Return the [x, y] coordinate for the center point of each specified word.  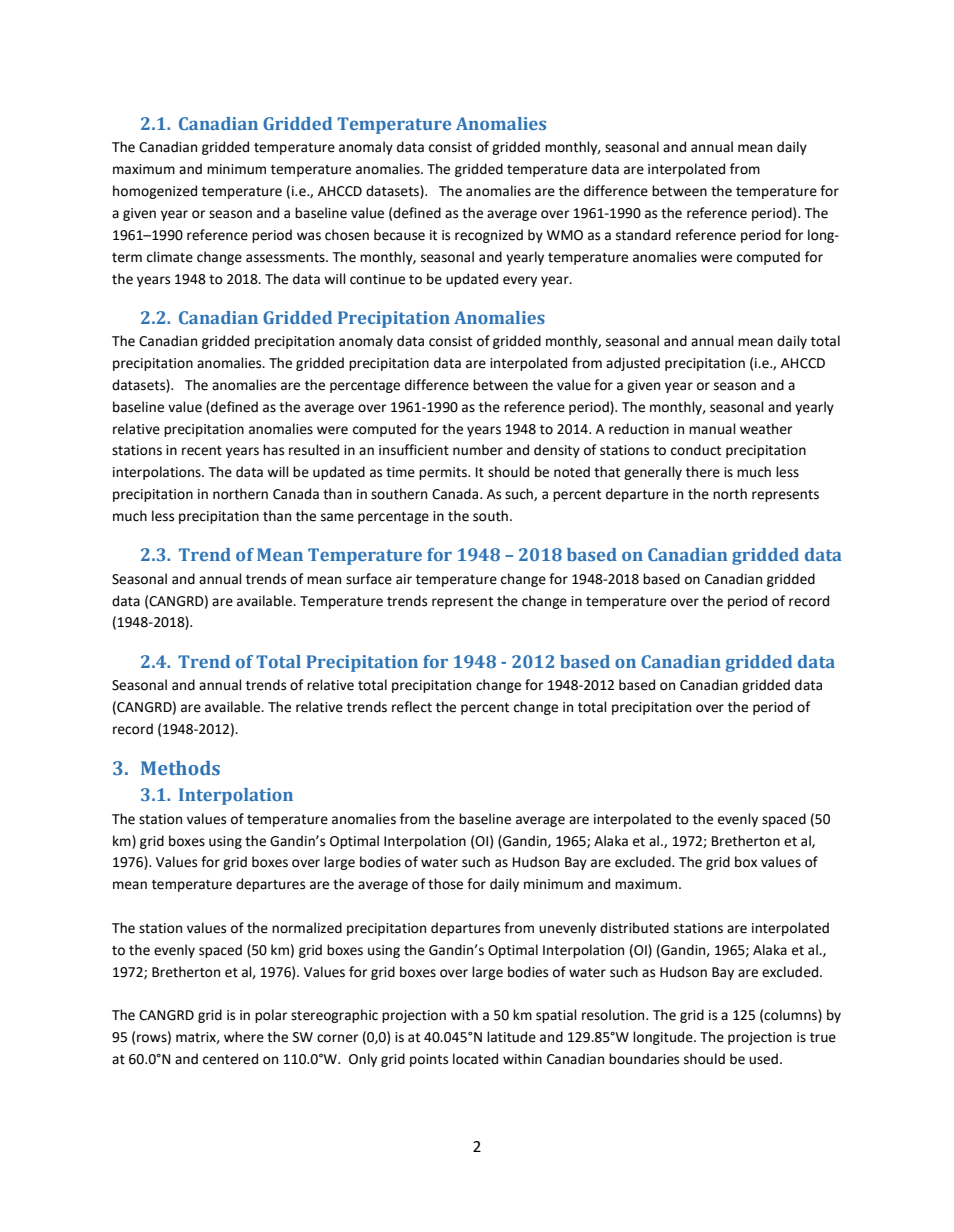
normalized [307, 928]
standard [643, 235]
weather [766, 429]
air [404, 579]
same [337, 517]
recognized [489, 236]
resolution [614, 1015]
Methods [180, 768]
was [309, 236]
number [478, 450]
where [244, 1037]
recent [202, 451]
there [703, 472]
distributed [634, 928]
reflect [412, 707]
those [445, 884]
